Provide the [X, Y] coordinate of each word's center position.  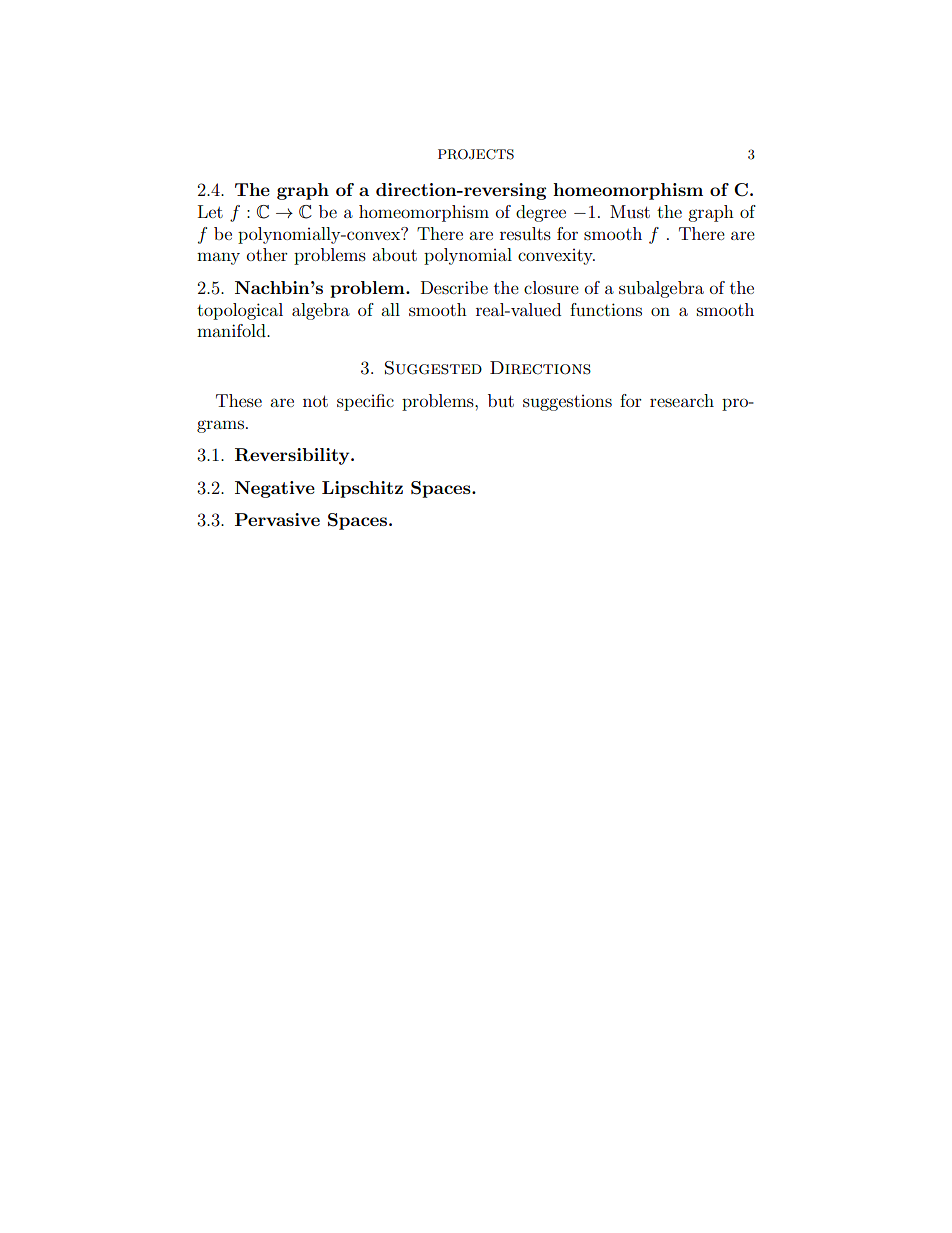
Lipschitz [362, 489]
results [525, 233]
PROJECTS [476, 154]
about [394, 254]
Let [210, 211]
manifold [232, 330]
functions [606, 309]
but [501, 400]
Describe [454, 287]
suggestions [567, 403]
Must [630, 211]
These [239, 400]
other [267, 254]
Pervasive [277, 519]
